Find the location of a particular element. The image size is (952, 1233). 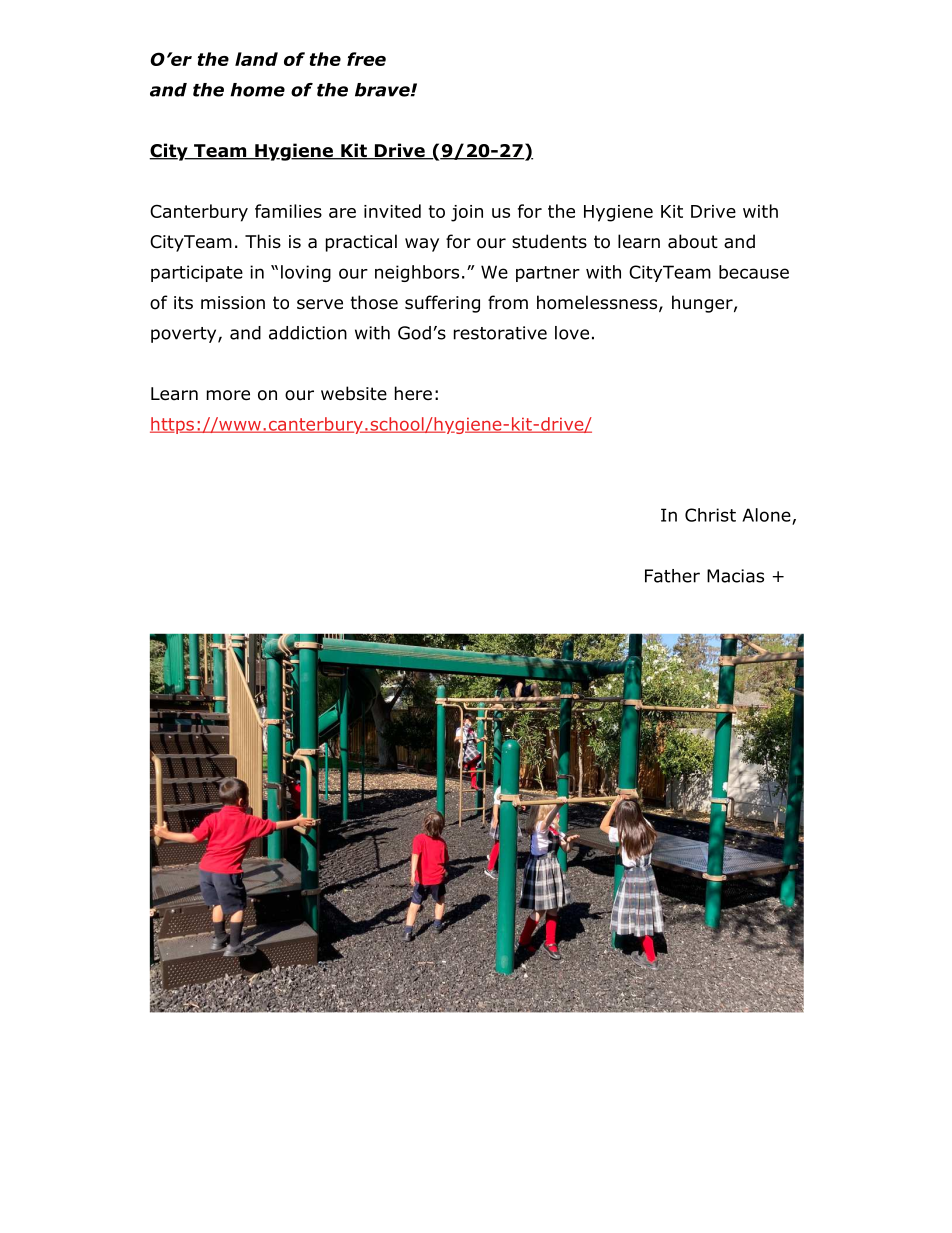

because is located at coordinates (754, 272).
